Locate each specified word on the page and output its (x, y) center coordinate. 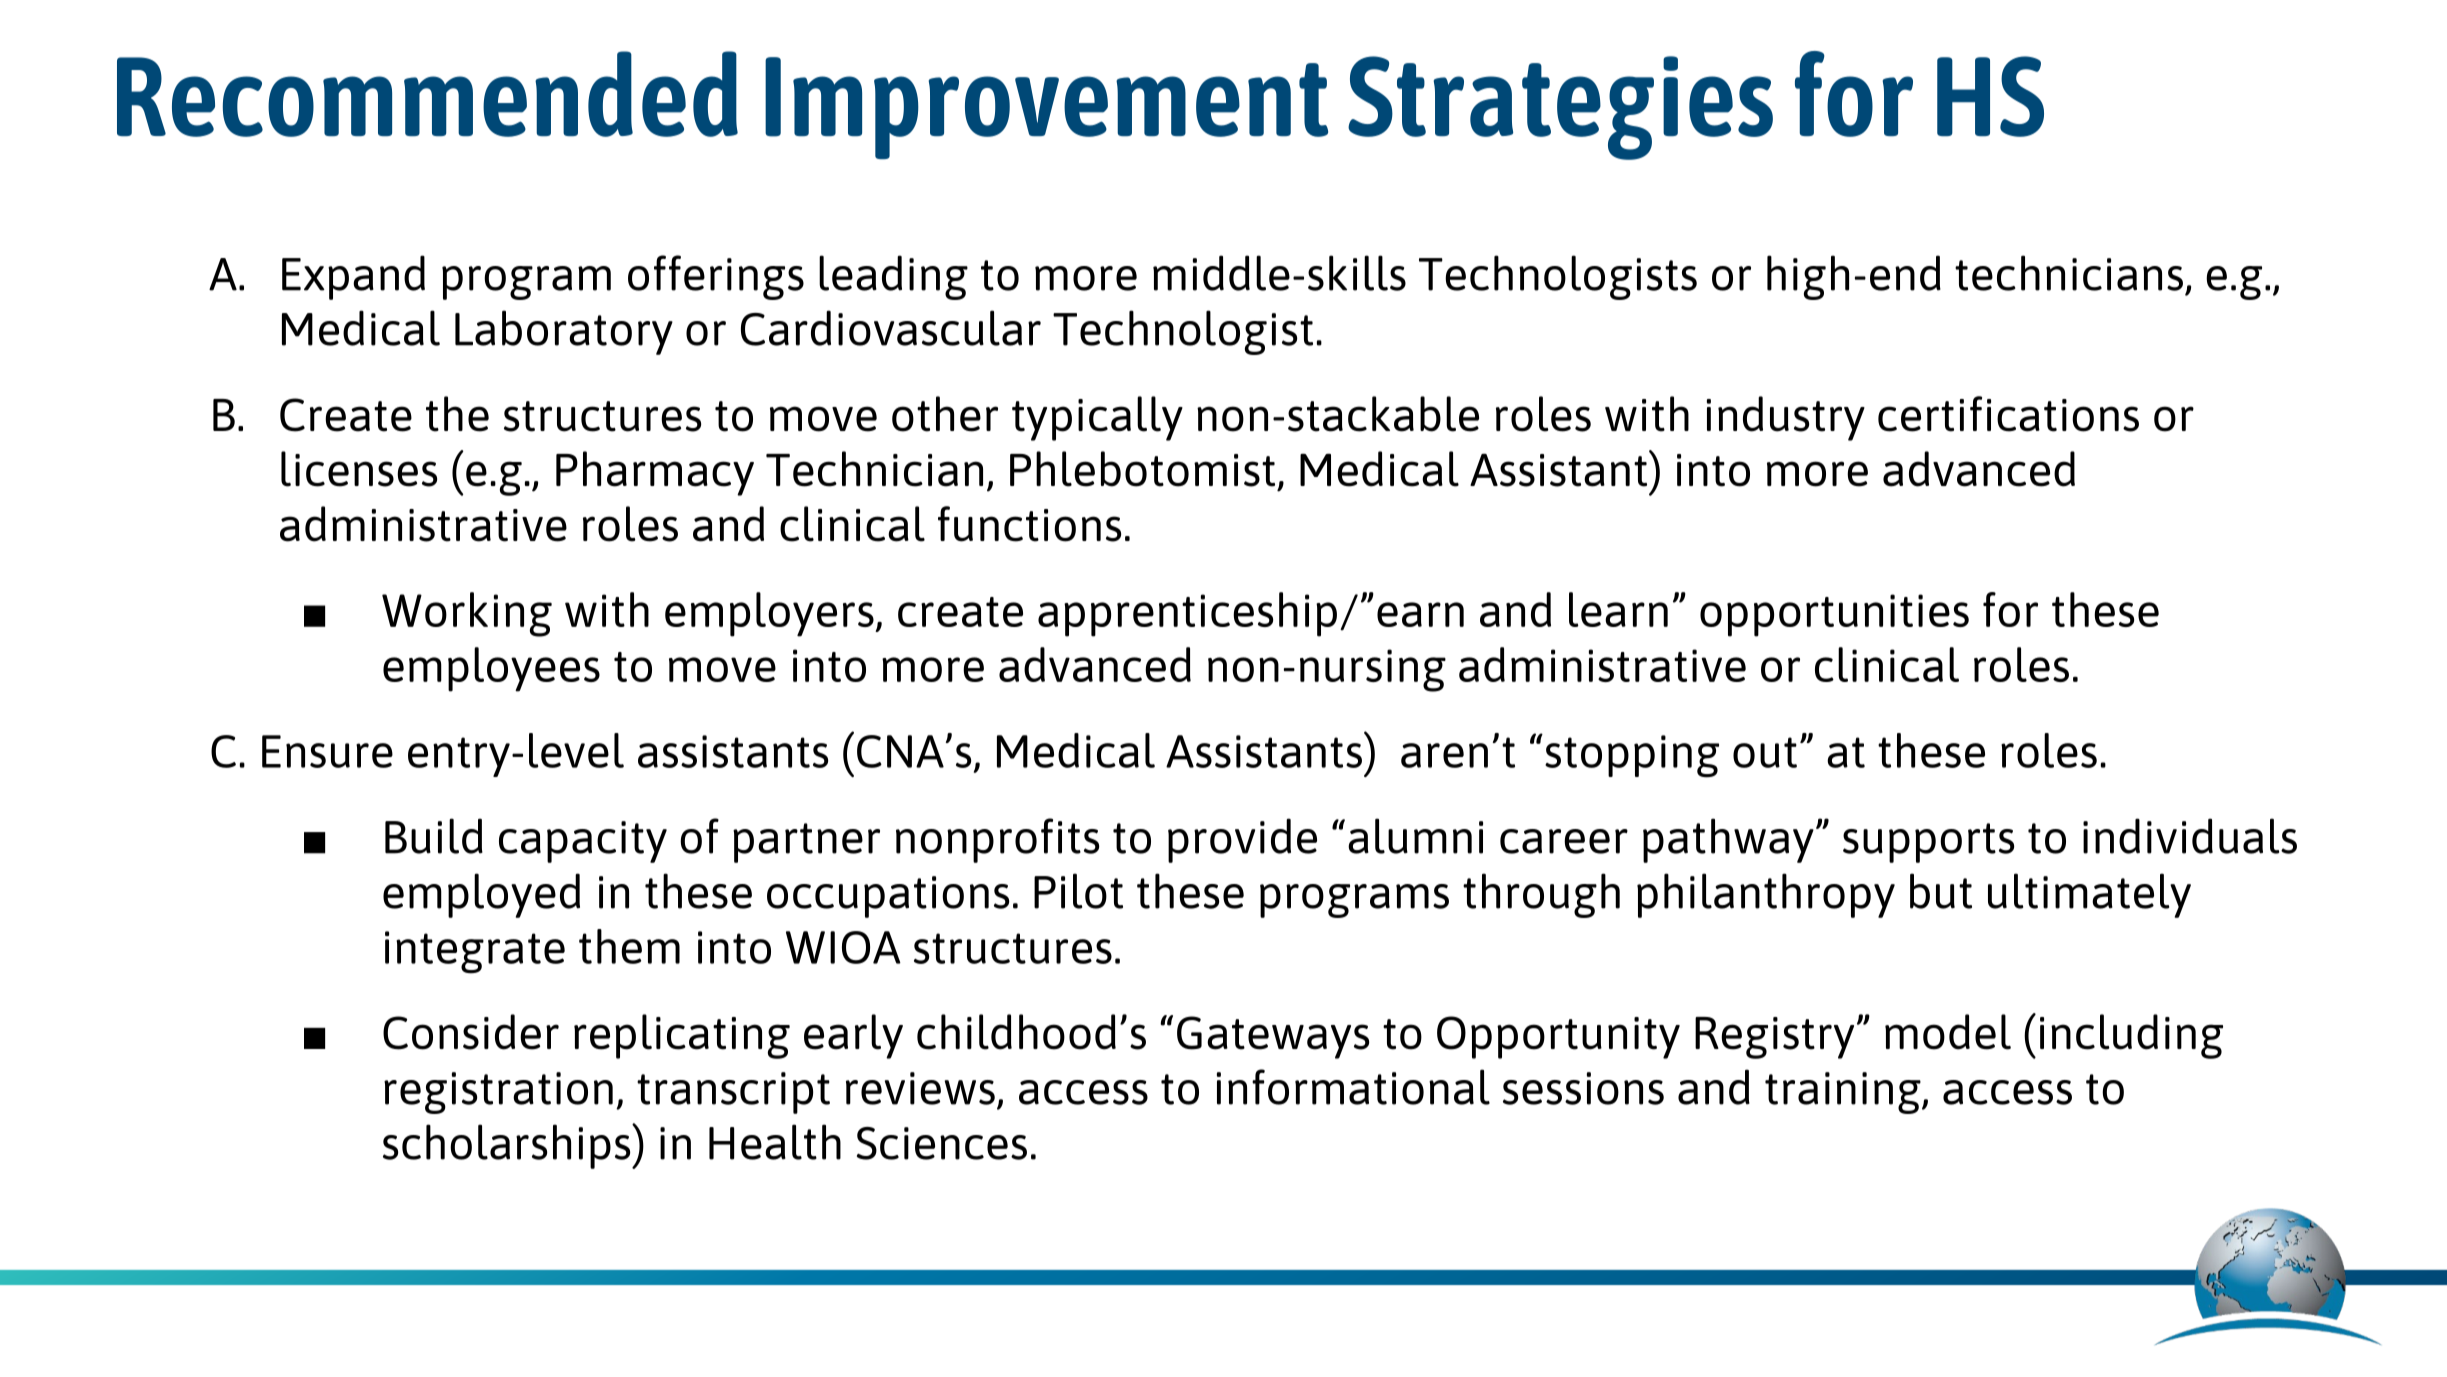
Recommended (427, 94)
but (1941, 891)
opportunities (1834, 615)
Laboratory (564, 332)
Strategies (1560, 108)
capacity (583, 842)
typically (1097, 418)
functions (1029, 524)
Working (467, 614)
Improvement (1046, 108)
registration (498, 1093)
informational (1353, 1087)
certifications (2008, 414)
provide (1242, 840)
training (1844, 1093)
